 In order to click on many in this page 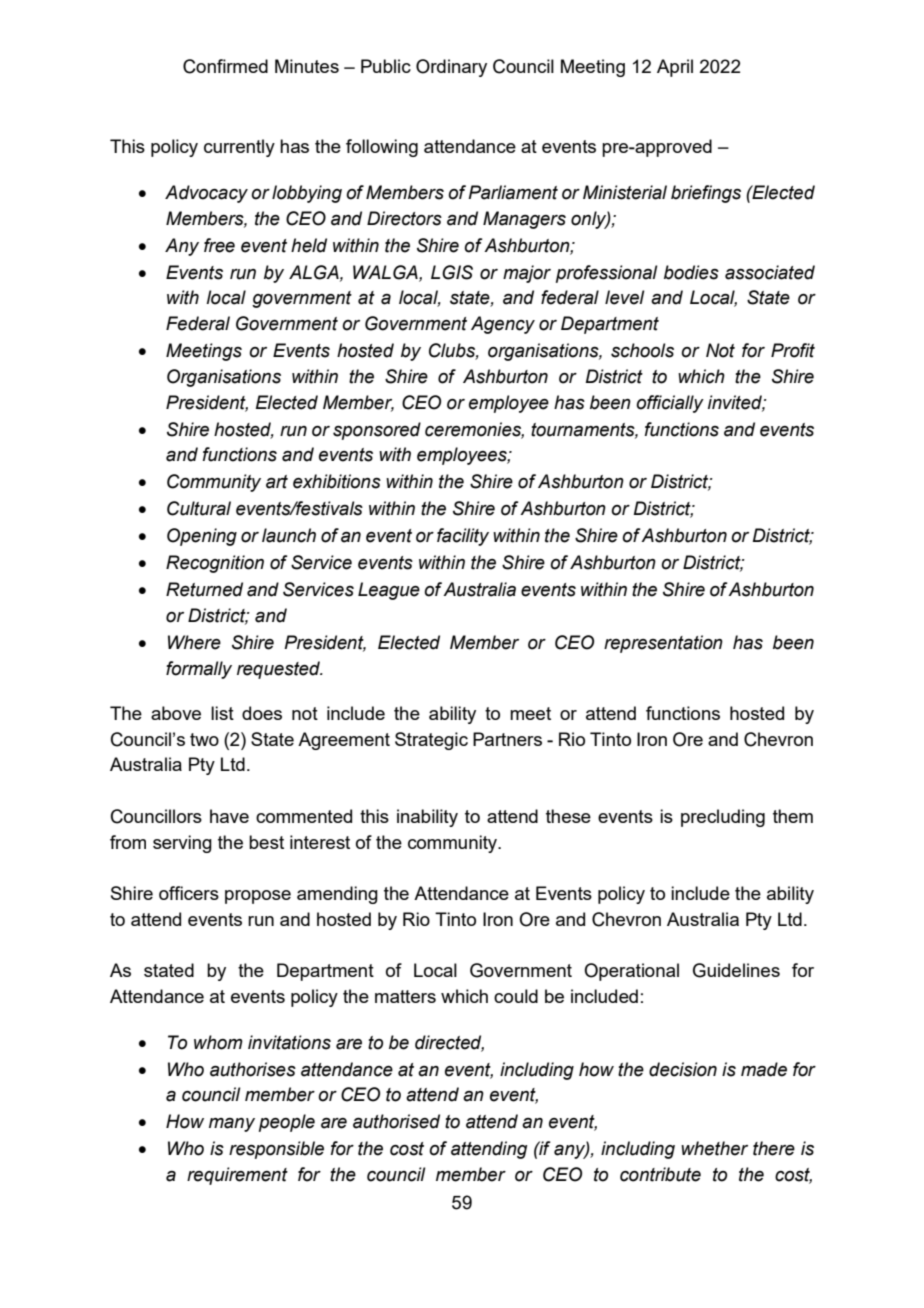, I will do `click(232, 1125)`.
